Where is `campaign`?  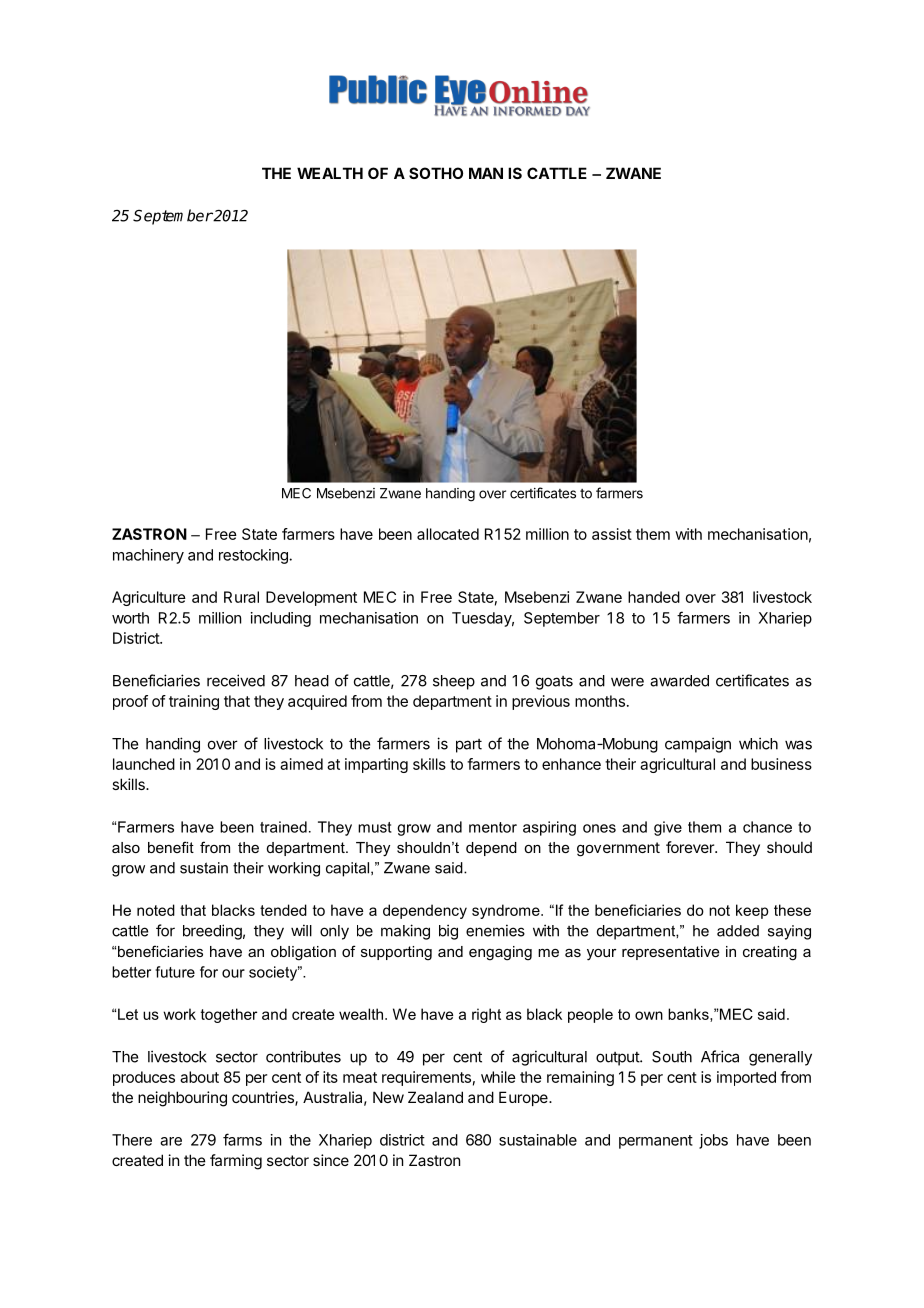
campaign is located at coordinates (698, 745).
